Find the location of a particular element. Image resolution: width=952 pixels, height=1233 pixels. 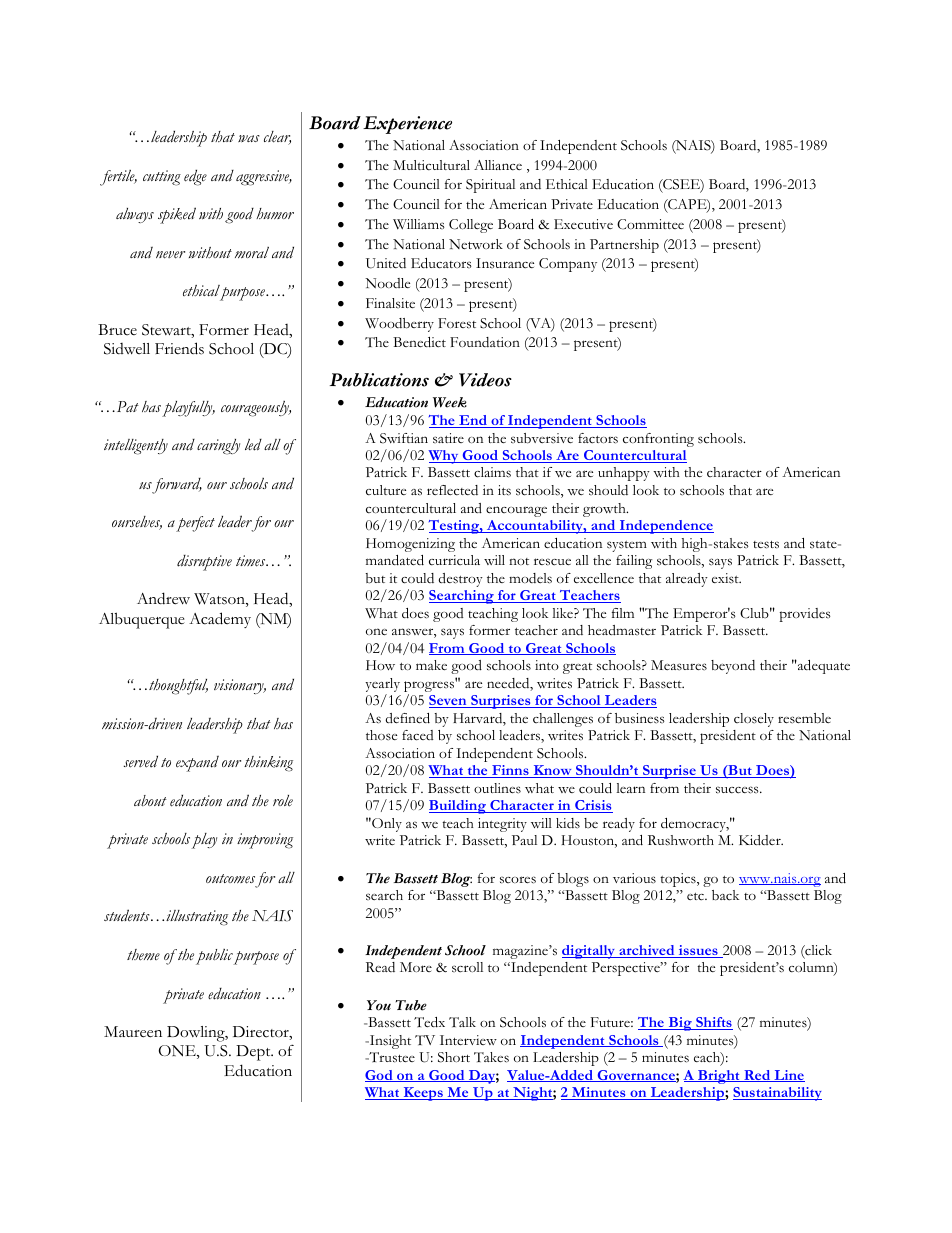

closely is located at coordinates (754, 720).
